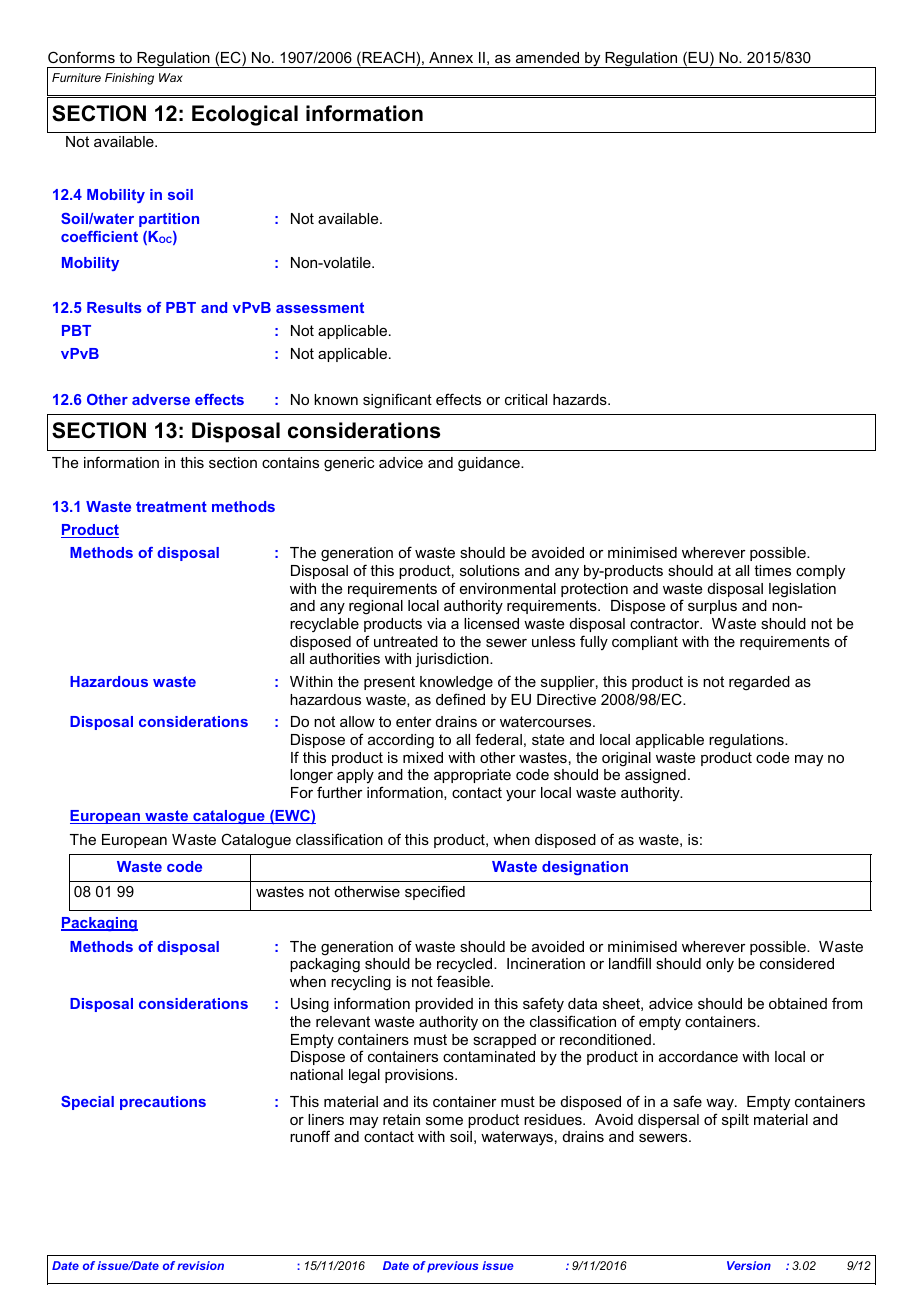 The height and width of the page is (1308, 924). Describe the element at coordinates (453, 660) in the page. I see `jurisdiction` at that location.
